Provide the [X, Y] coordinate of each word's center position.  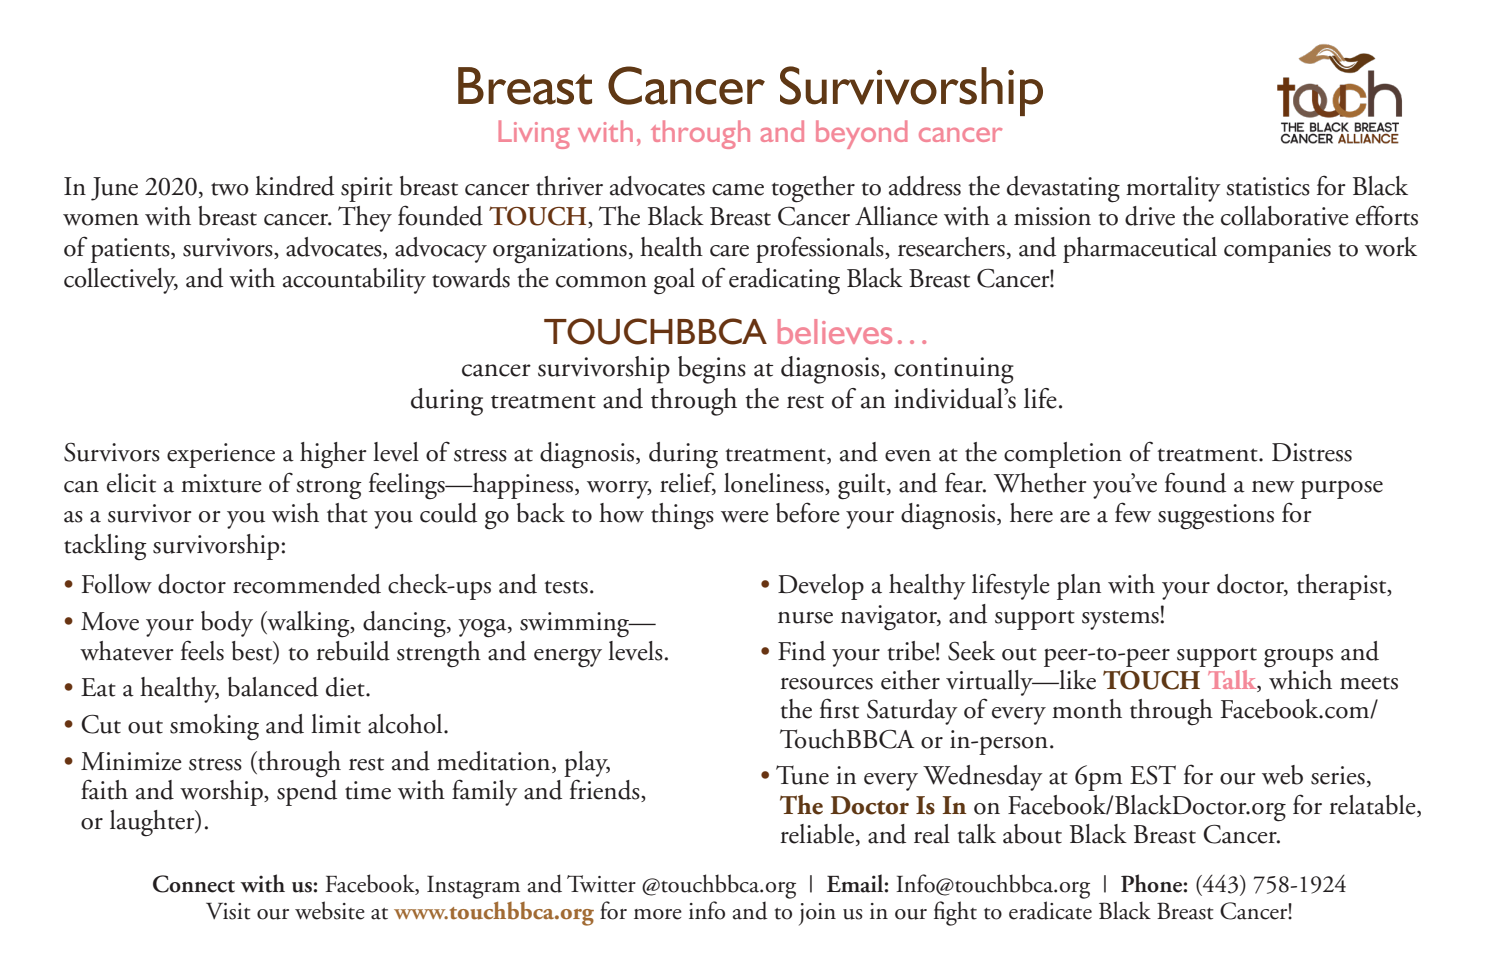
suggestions [1216, 517]
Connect [194, 884]
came [738, 190]
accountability [354, 281]
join [817, 914]
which [1300, 678]
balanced [273, 687]
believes [835, 331]
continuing [954, 370]
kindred [294, 186]
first [839, 708]
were [745, 517]
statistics [1268, 186]
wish [295, 513]
